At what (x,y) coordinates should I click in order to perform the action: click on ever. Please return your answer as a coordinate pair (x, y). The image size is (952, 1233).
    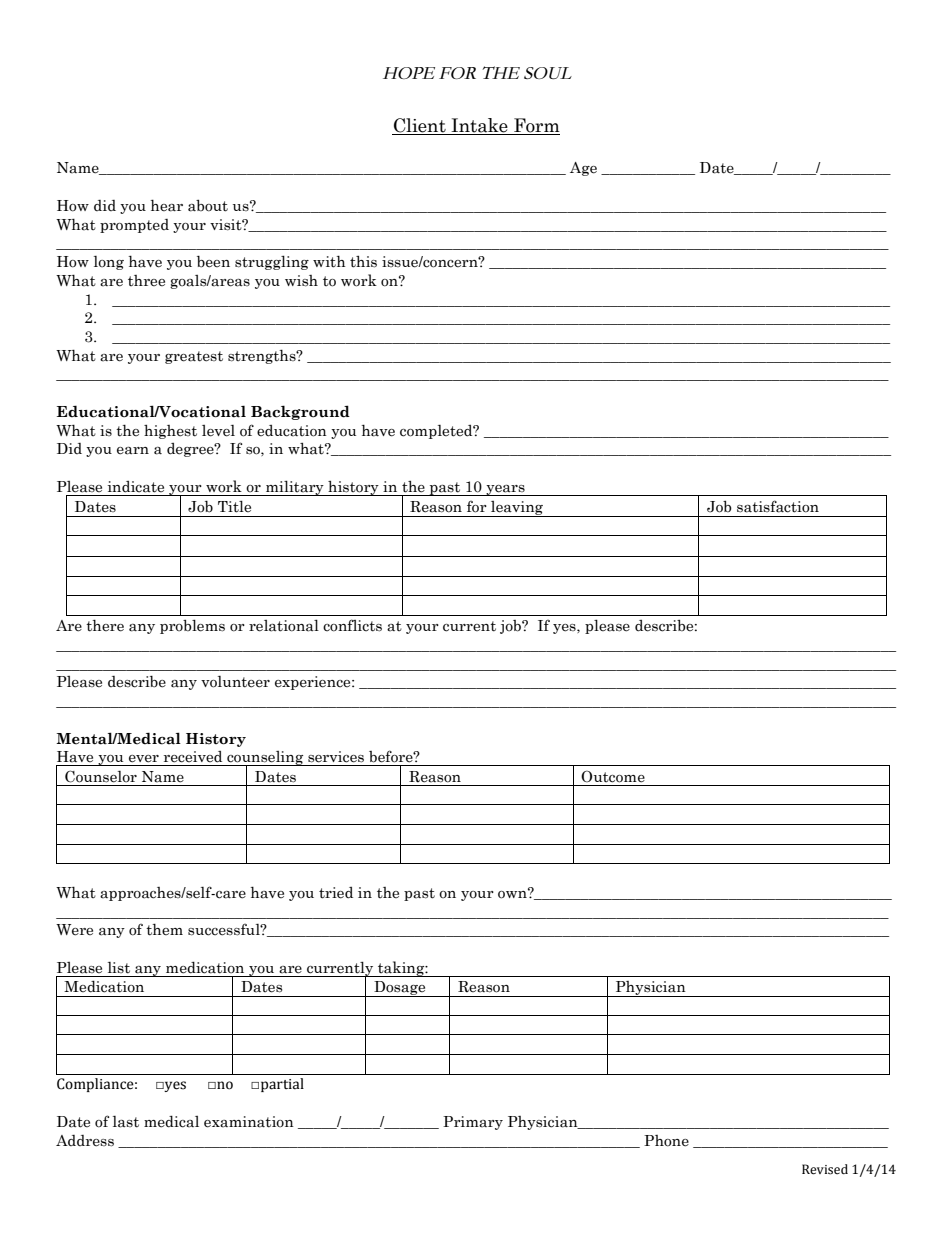
    Looking at the image, I should click on (144, 759).
